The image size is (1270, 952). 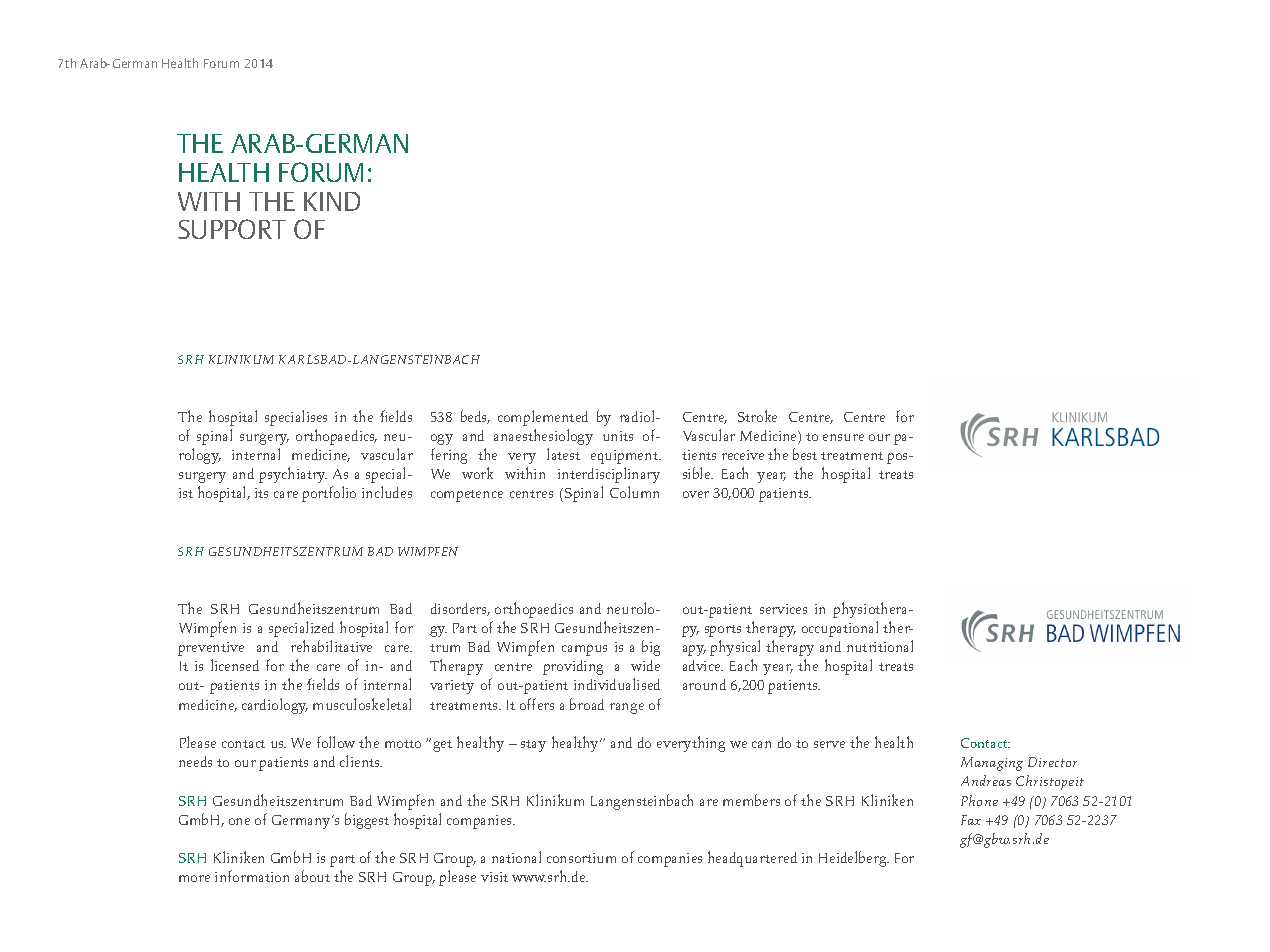 What do you see at coordinates (783, 609) in the page?
I see `services` at bounding box center [783, 609].
